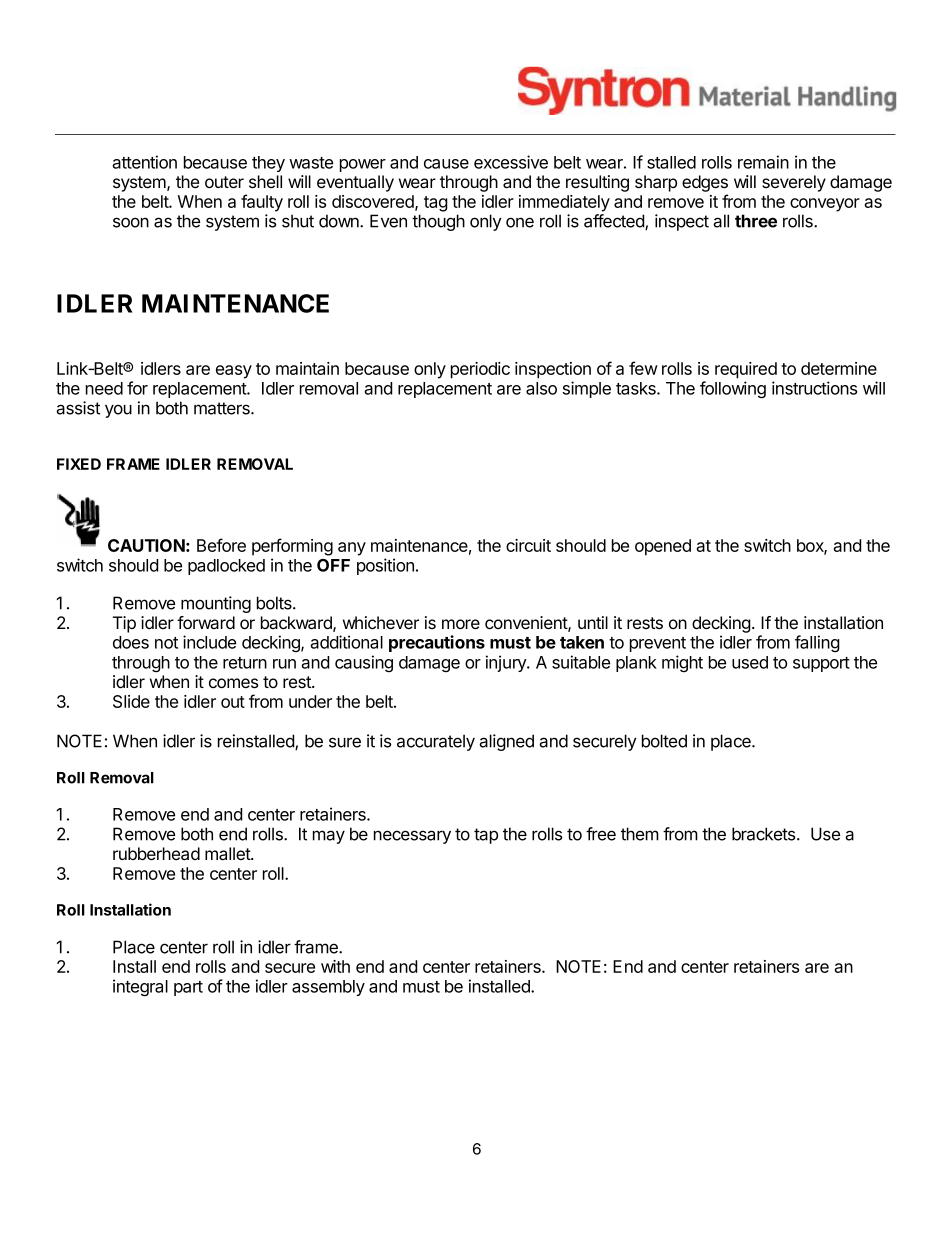 The image size is (952, 1233). I want to click on required, so click(746, 370).
